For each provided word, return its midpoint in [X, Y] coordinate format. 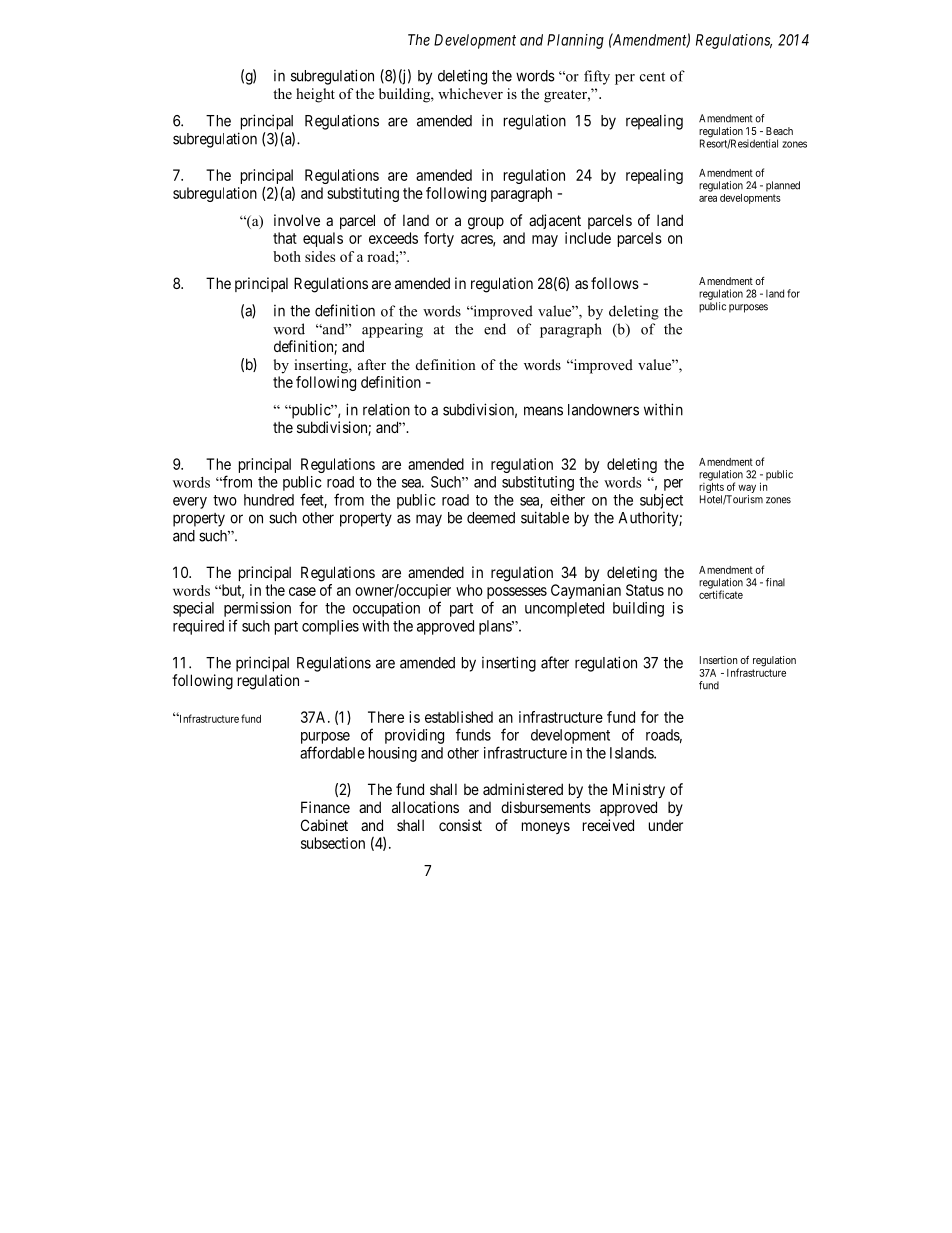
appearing [392, 330]
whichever [470, 93]
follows [615, 283]
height [315, 95]
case [302, 591]
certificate [721, 594]
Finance [325, 807]
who [469, 590]
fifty [597, 77]
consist [460, 825]
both [287, 256]
